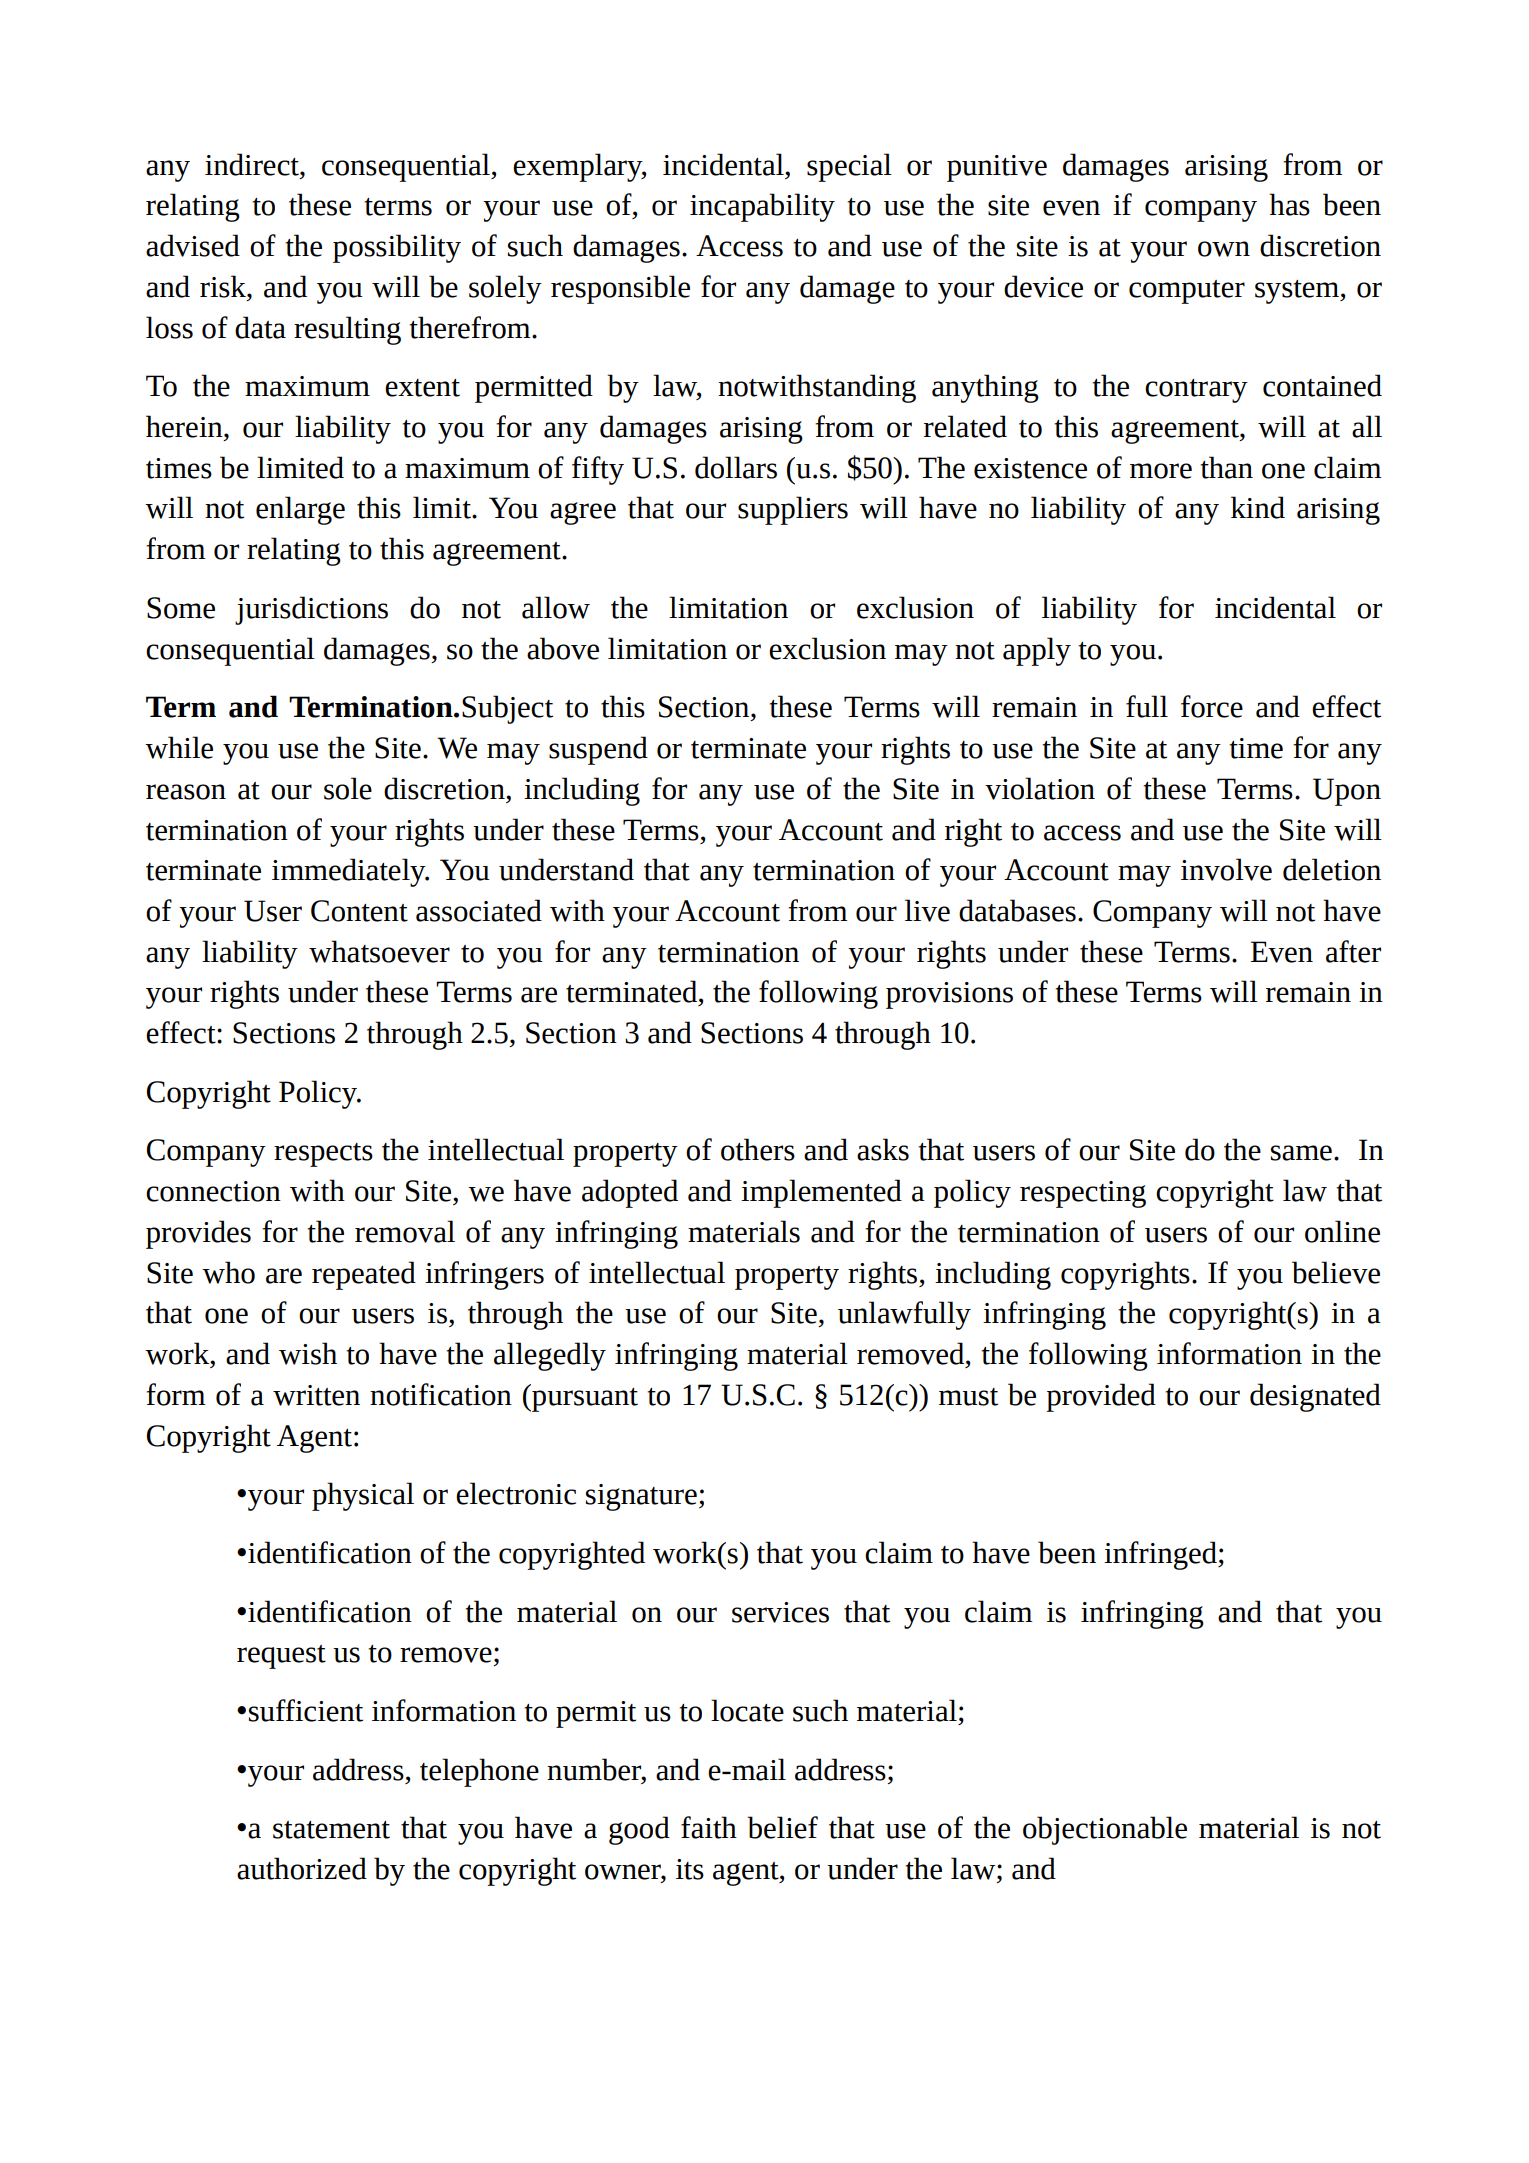 This page has width=1529, height=2163. Describe the element at coordinates (316, 1395) in the page. I see `written` at that location.
